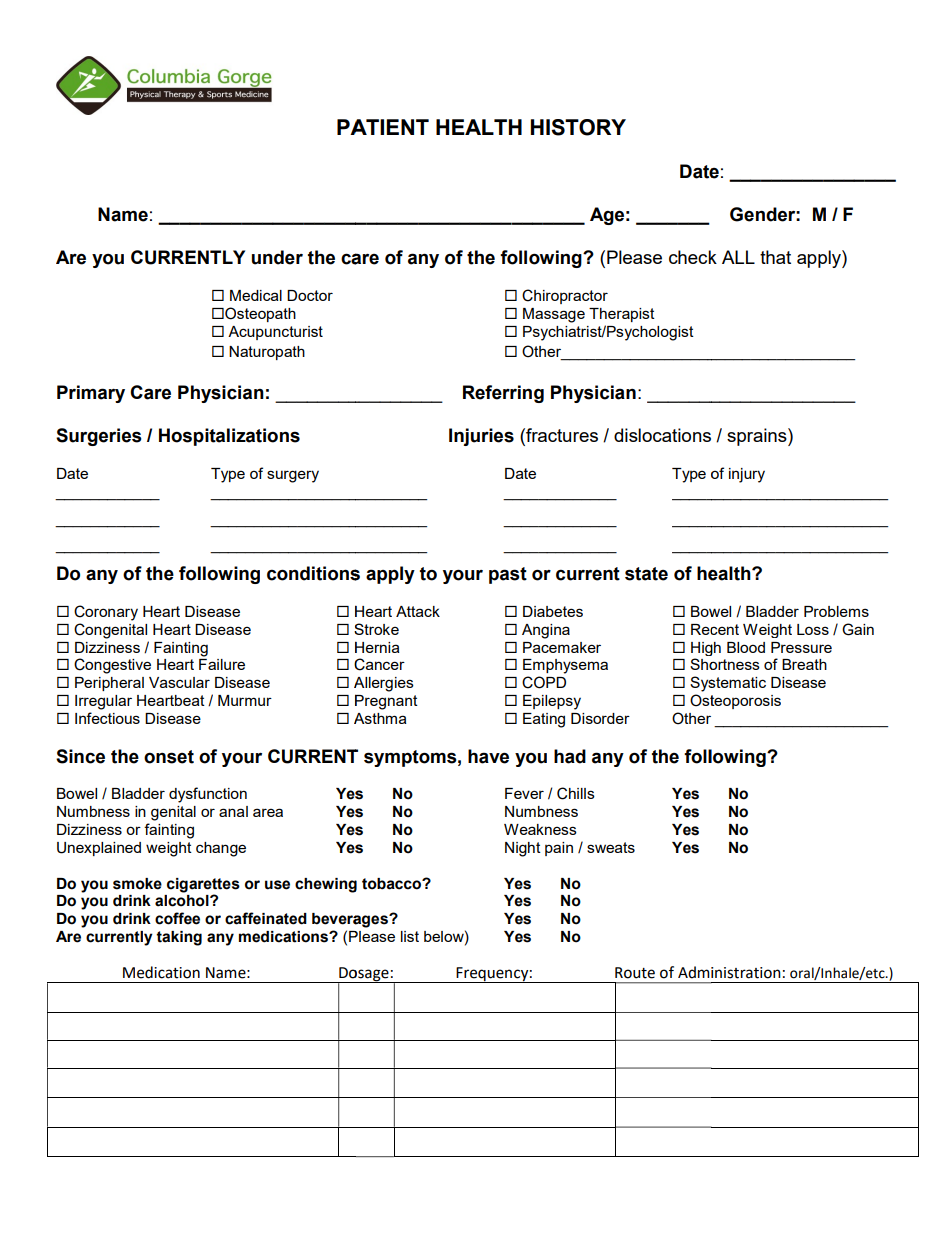 The height and width of the screenshot is (1233, 952). What do you see at coordinates (222, 664) in the screenshot?
I see `Failure` at bounding box center [222, 664].
